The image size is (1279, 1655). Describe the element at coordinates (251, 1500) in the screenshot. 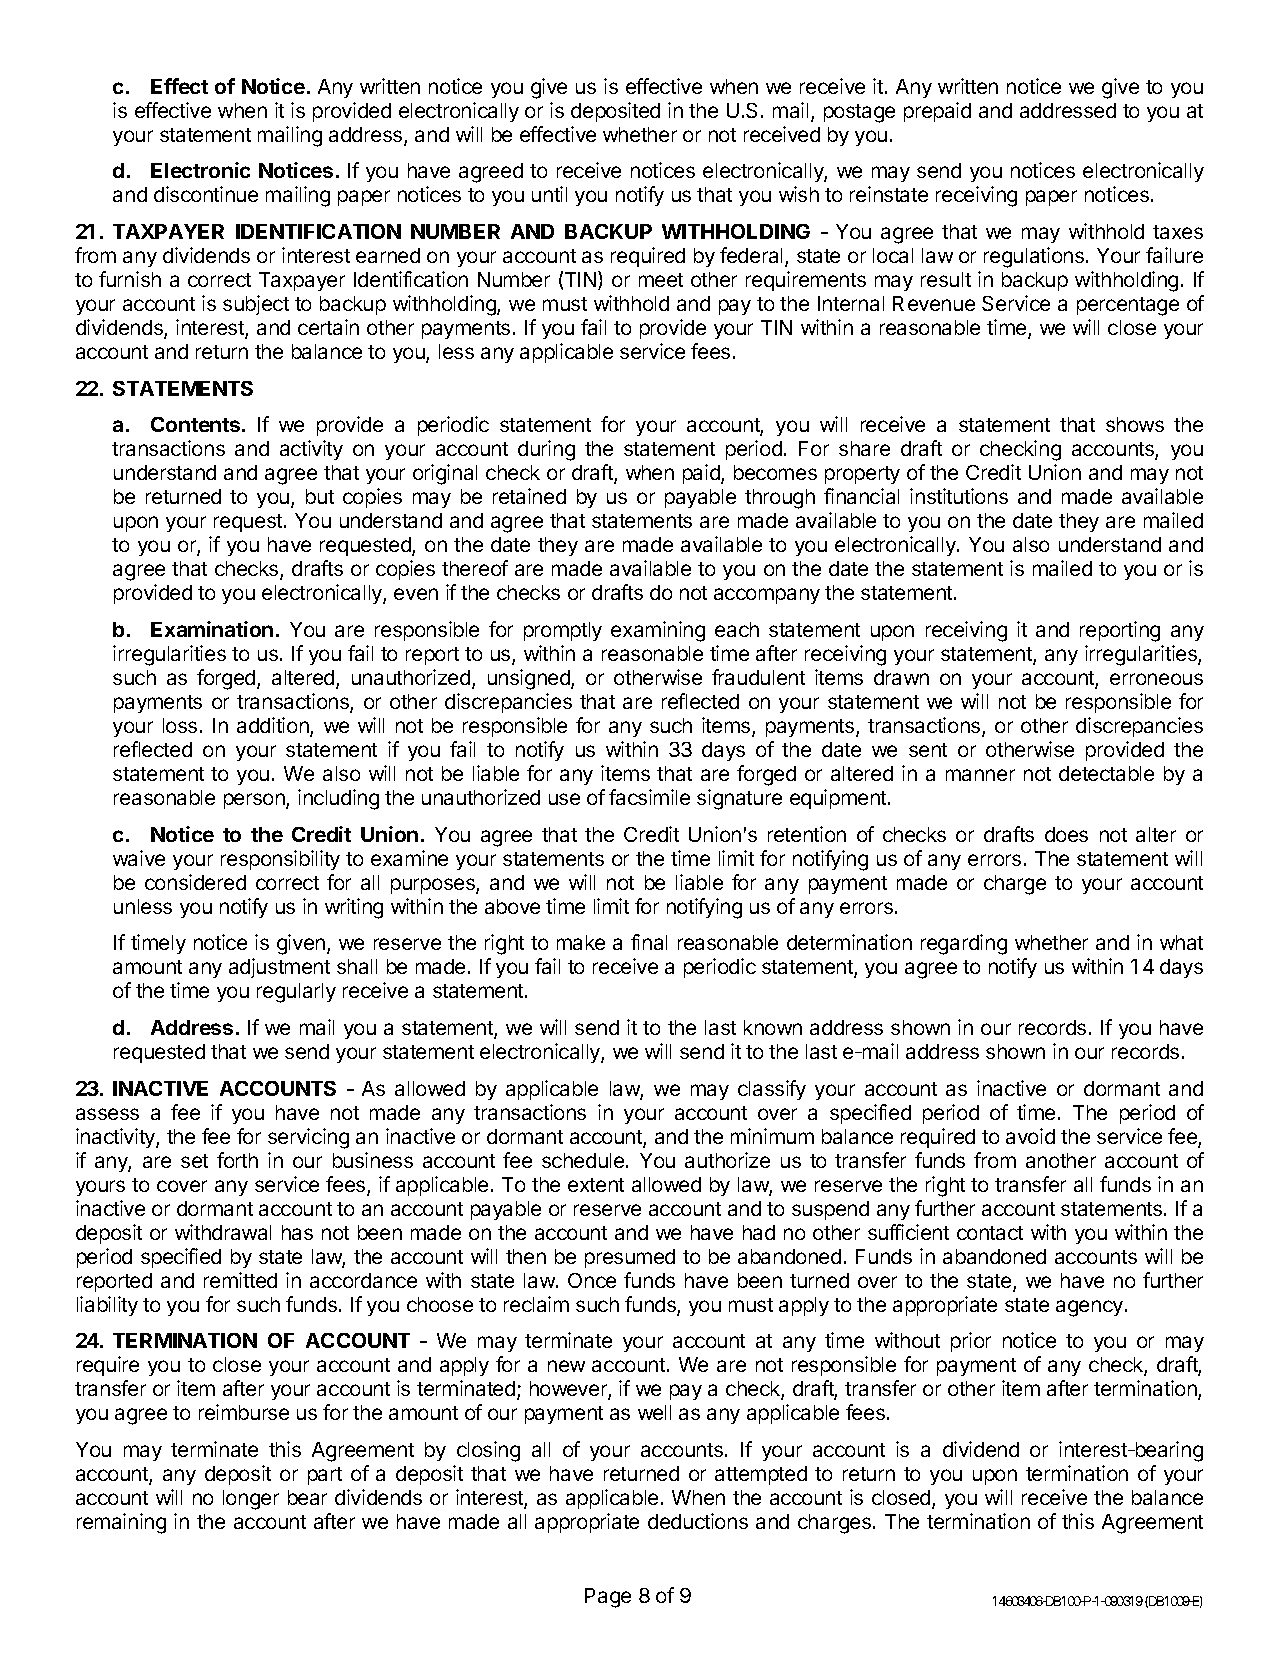

I see `longer` at that location.
